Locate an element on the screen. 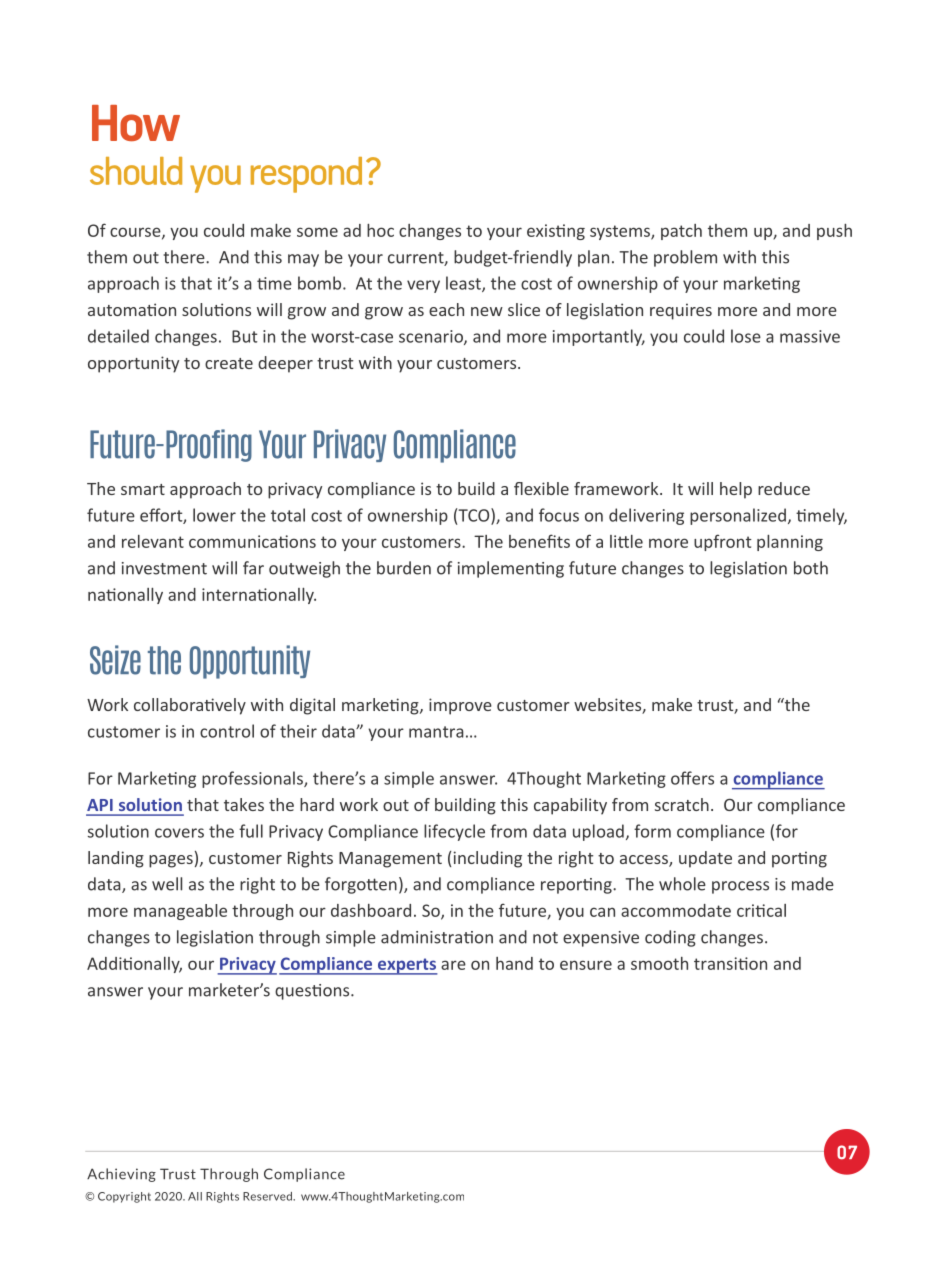 This screenshot has height=1270, width=952. patch is located at coordinates (681, 232).
